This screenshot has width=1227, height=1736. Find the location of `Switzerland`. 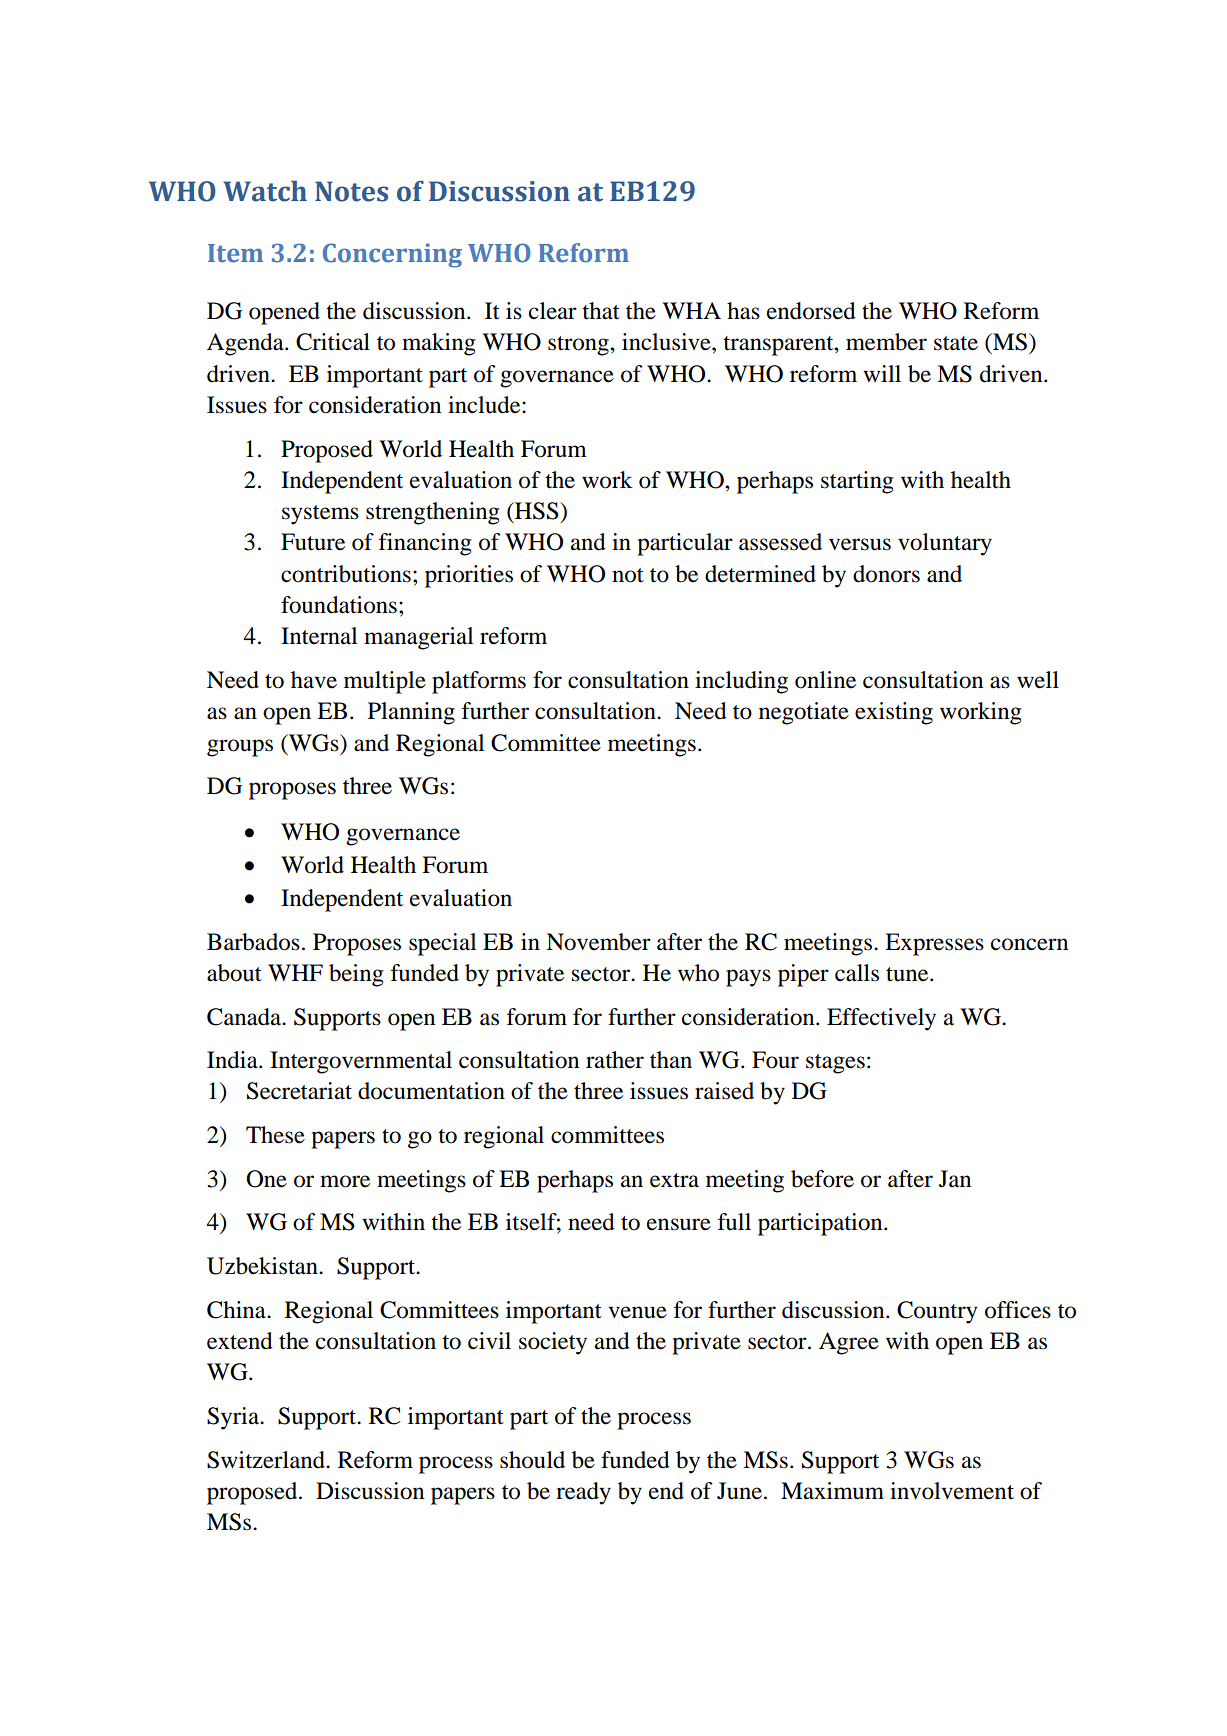

Switzerland is located at coordinates (267, 1460).
